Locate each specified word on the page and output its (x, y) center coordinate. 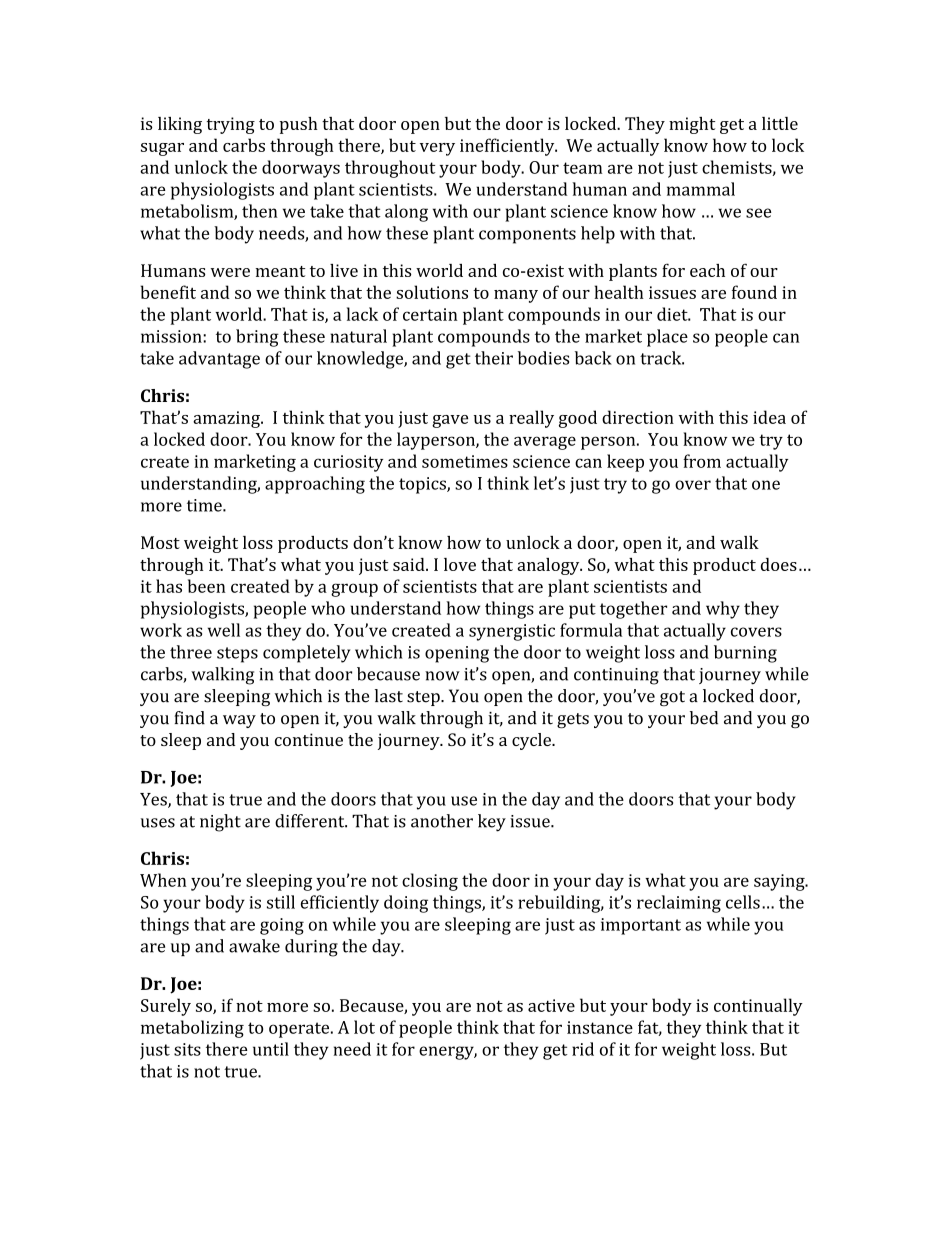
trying (231, 125)
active (551, 1005)
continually (758, 1007)
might (692, 125)
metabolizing (192, 1029)
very (437, 149)
